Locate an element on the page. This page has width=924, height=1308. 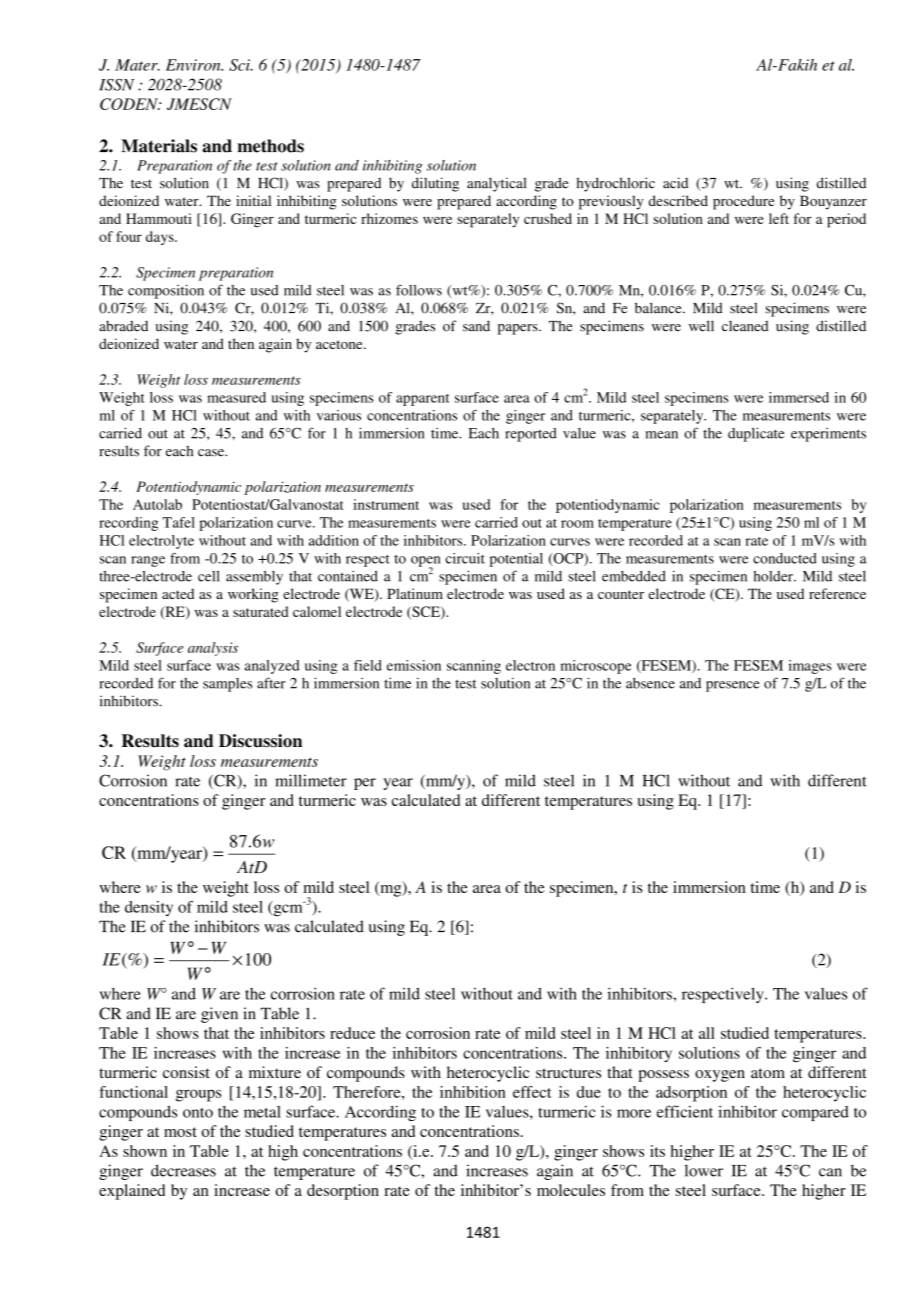
analysis is located at coordinates (213, 649).
